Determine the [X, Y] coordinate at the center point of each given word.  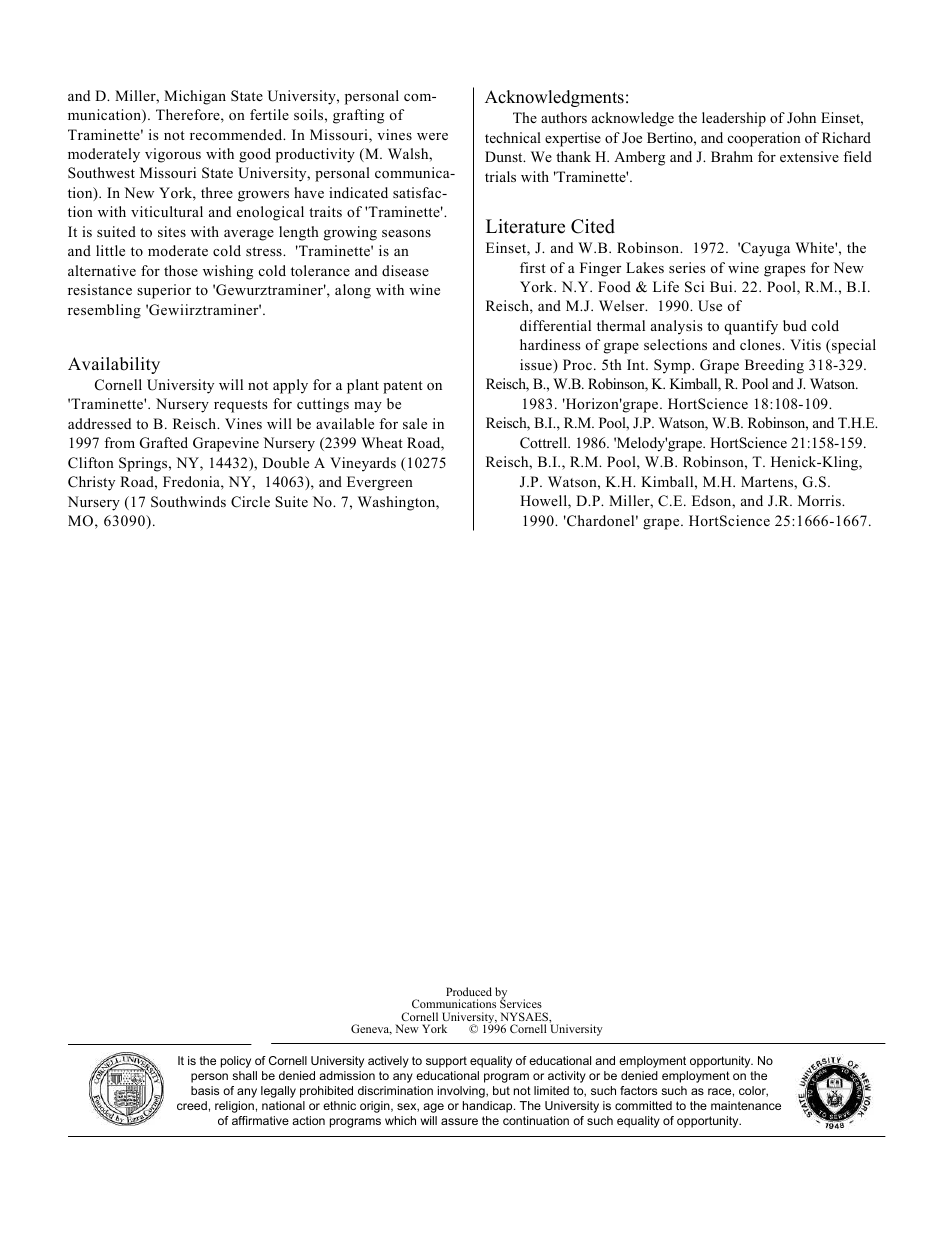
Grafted [164, 443]
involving [462, 1092]
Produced [469, 991]
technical [513, 137]
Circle [250, 502]
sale [415, 423]
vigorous [173, 155]
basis [205, 1090]
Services [521, 1003]
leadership [734, 119]
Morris [820, 500]
